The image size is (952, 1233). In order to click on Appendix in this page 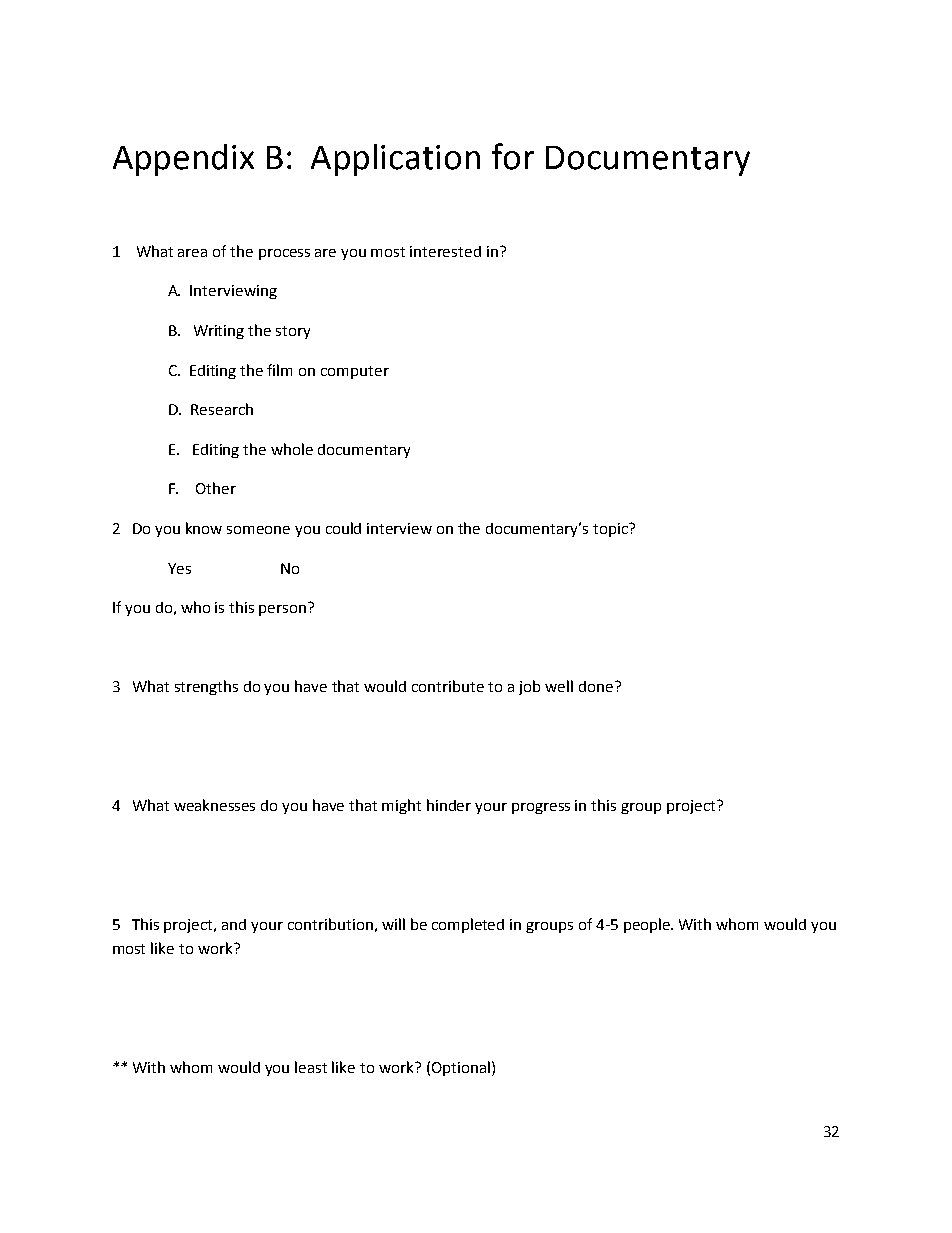, I will do `click(183, 160)`.
